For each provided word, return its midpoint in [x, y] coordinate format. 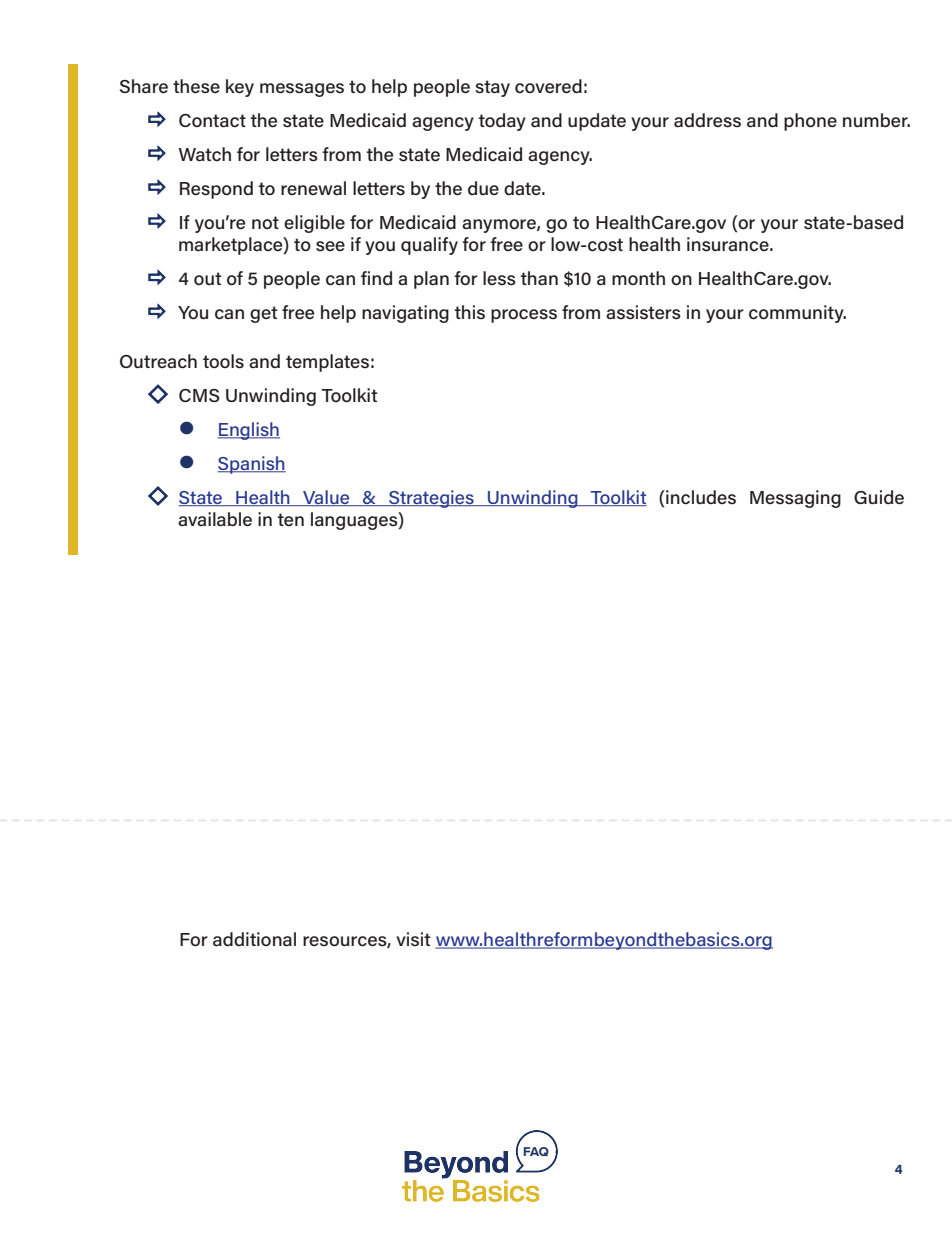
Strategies [431, 499]
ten [290, 519]
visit [413, 939]
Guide [879, 497]
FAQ [536, 1152]
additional [254, 939]
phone [810, 122]
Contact [212, 121]
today [502, 122]
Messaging [795, 499]
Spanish [252, 465]
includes [700, 497]
